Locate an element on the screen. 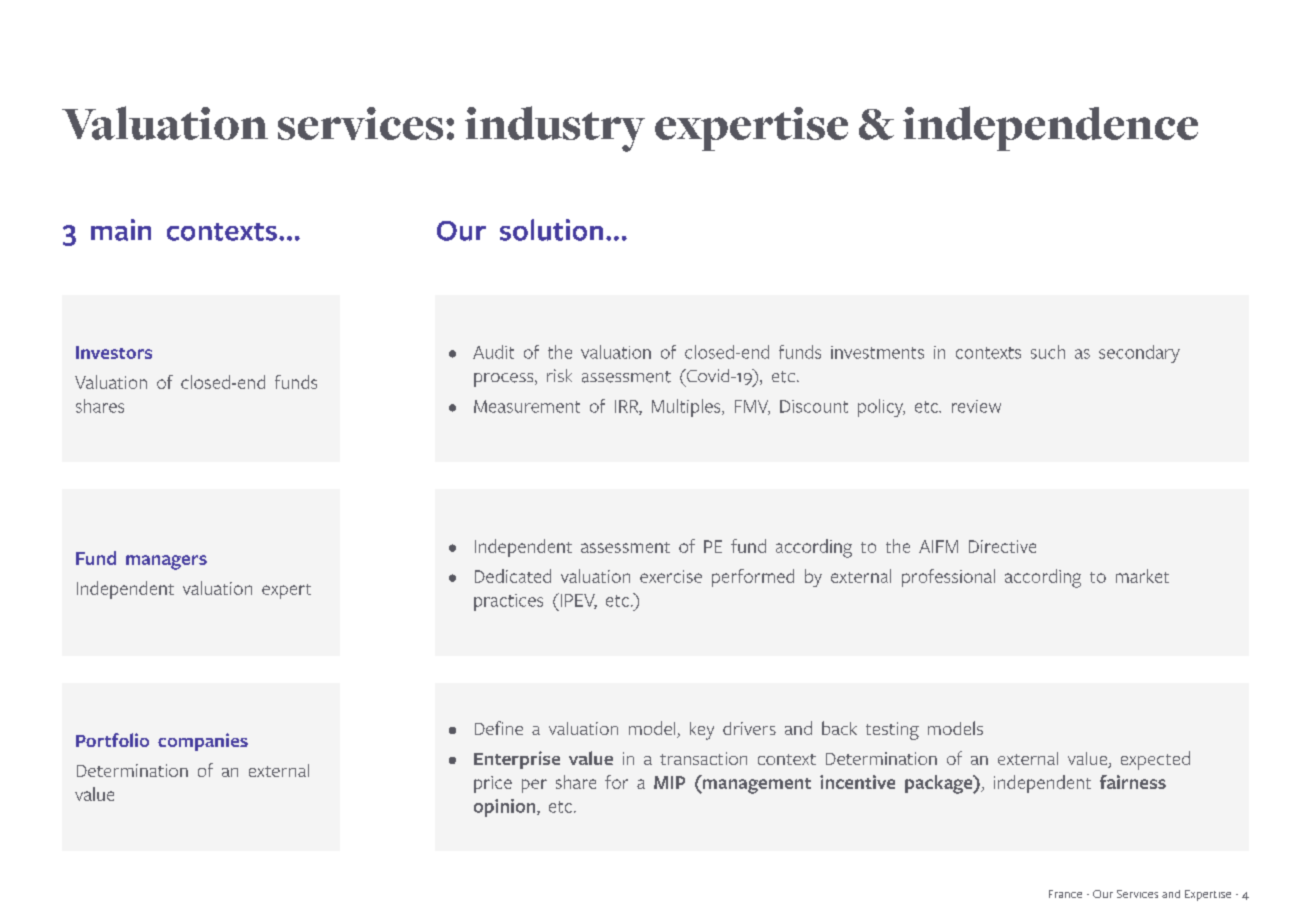 Image resolution: width=1311 pixels, height=924 pixels. companies is located at coordinates (203, 742).
